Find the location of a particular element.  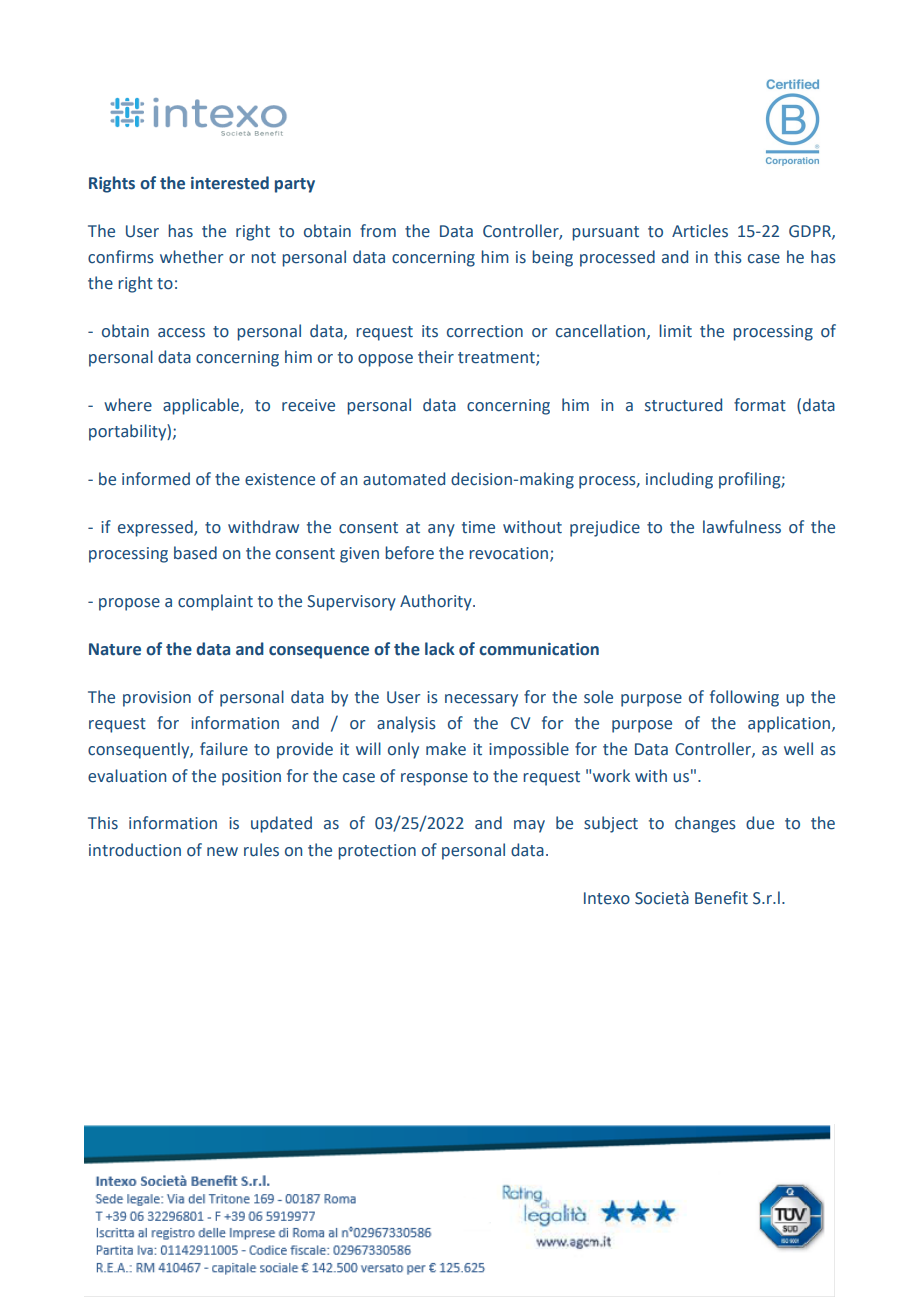

make is located at coordinates (446, 749).
